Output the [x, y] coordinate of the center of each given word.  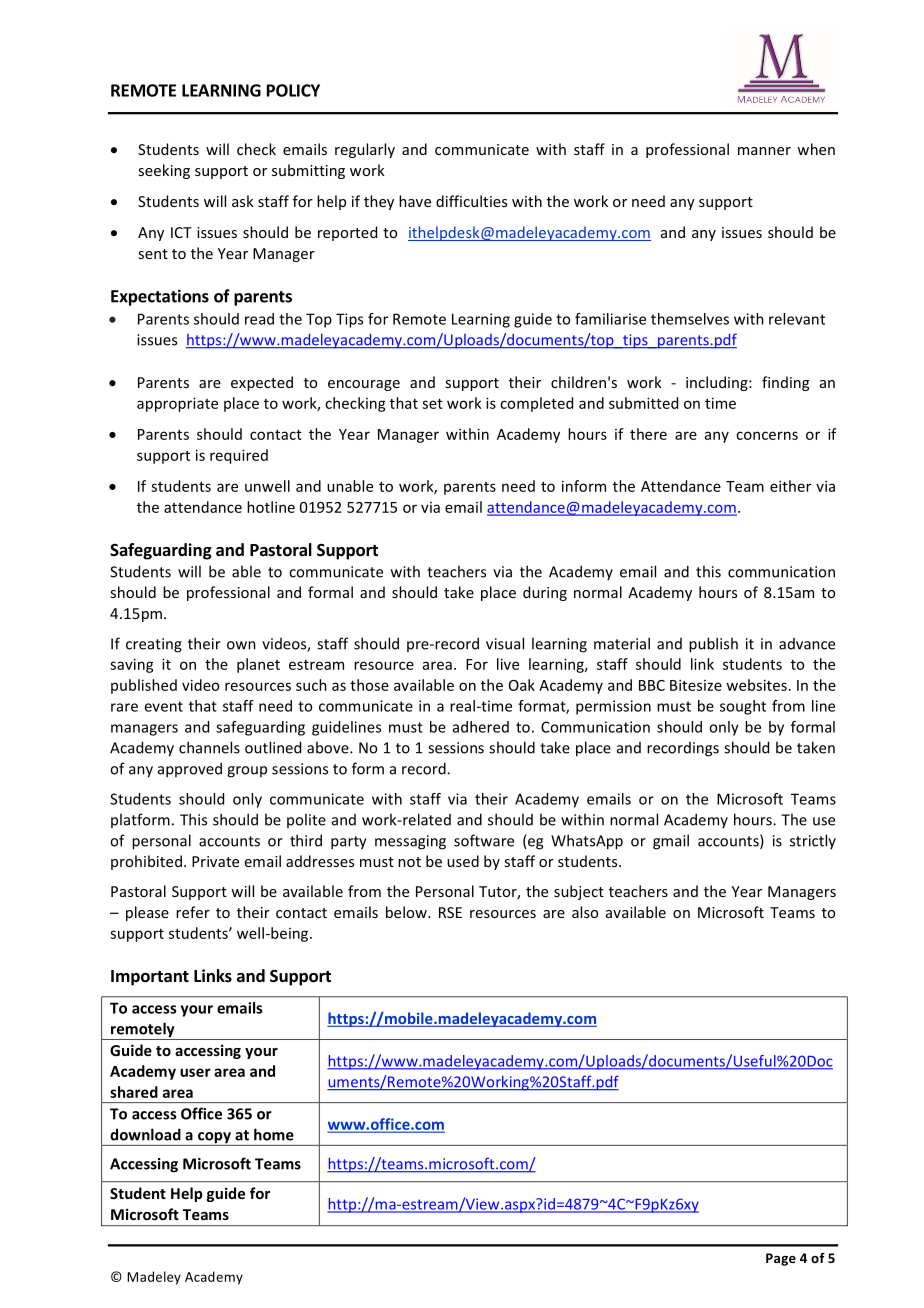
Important [150, 978]
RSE [450, 912]
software [484, 840]
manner [764, 151]
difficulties [471, 201]
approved [190, 770]
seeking [164, 171]
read [259, 319]
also [585, 912]
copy [214, 1139]
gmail [671, 842]
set [432, 404]
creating [154, 645]
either [790, 486]
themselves [690, 319]
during [545, 593]
